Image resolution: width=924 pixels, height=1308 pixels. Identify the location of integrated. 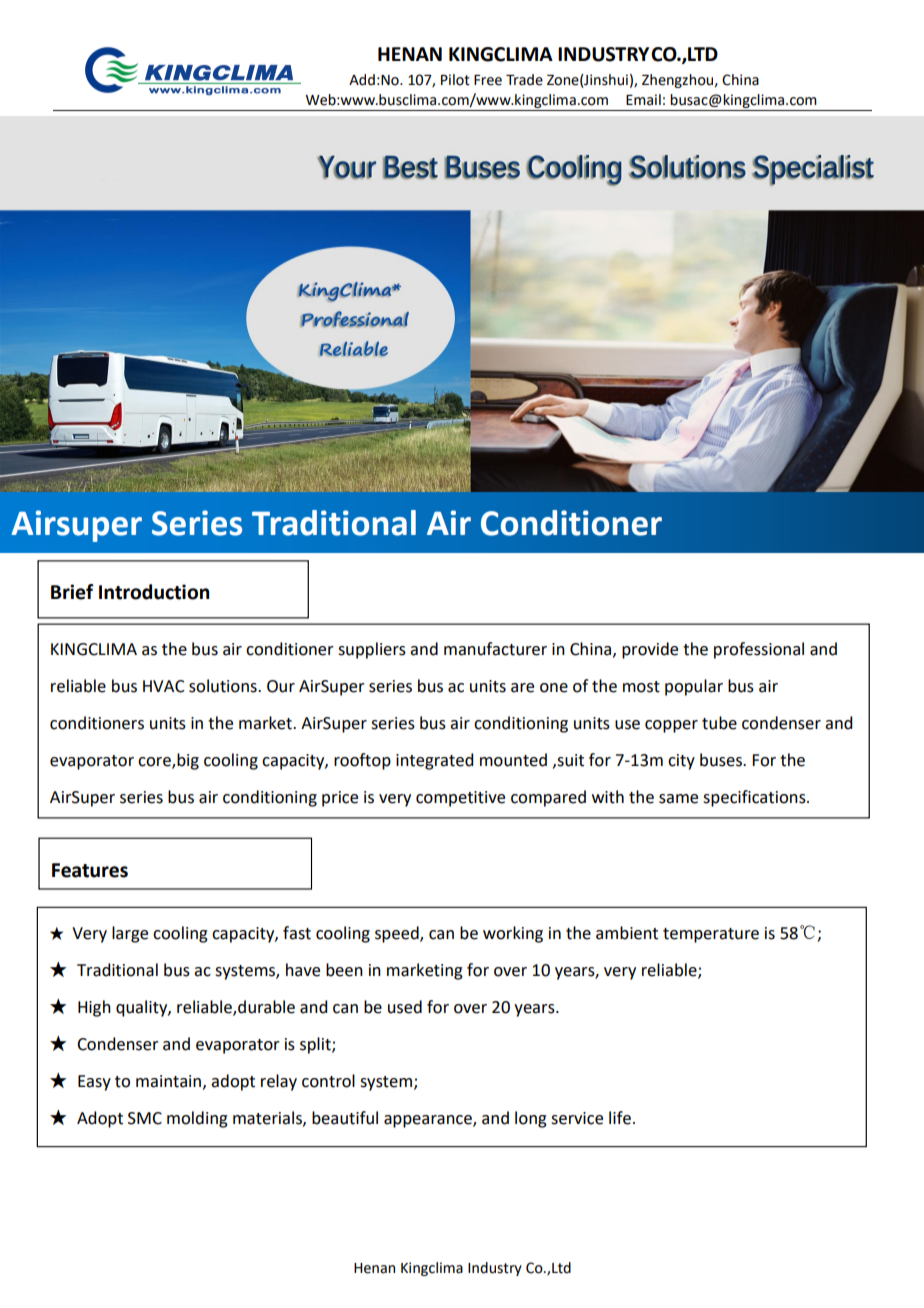
(434, 761).
